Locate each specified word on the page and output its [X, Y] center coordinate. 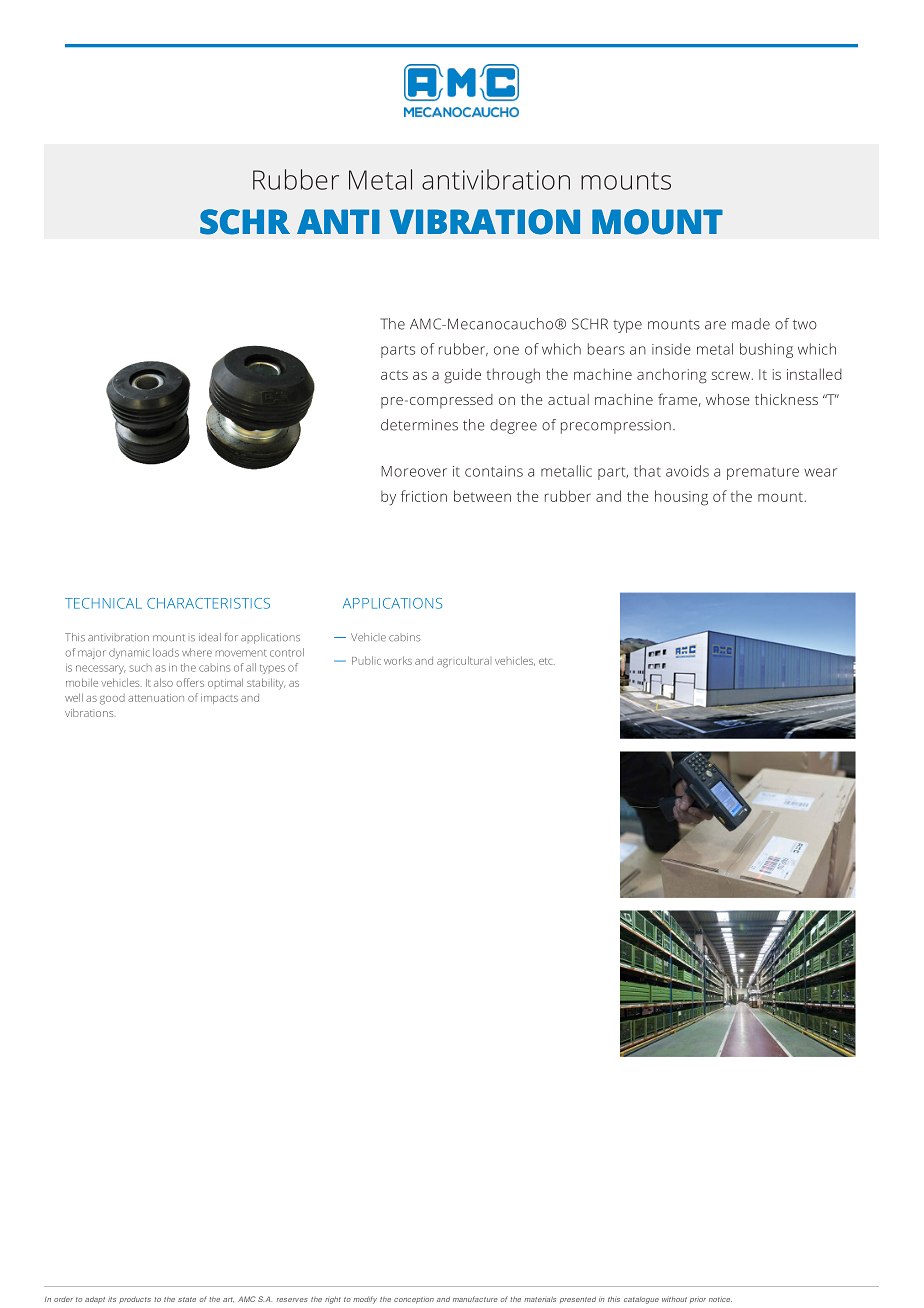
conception [414, 1300]
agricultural [463, 662]
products [135, 1300]
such [141, 668]
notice [720, 1299]
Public [366, 660]
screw [731, 375]
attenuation [156, 698]
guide [462, 376]
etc [547, 661]
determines [419, 425]
